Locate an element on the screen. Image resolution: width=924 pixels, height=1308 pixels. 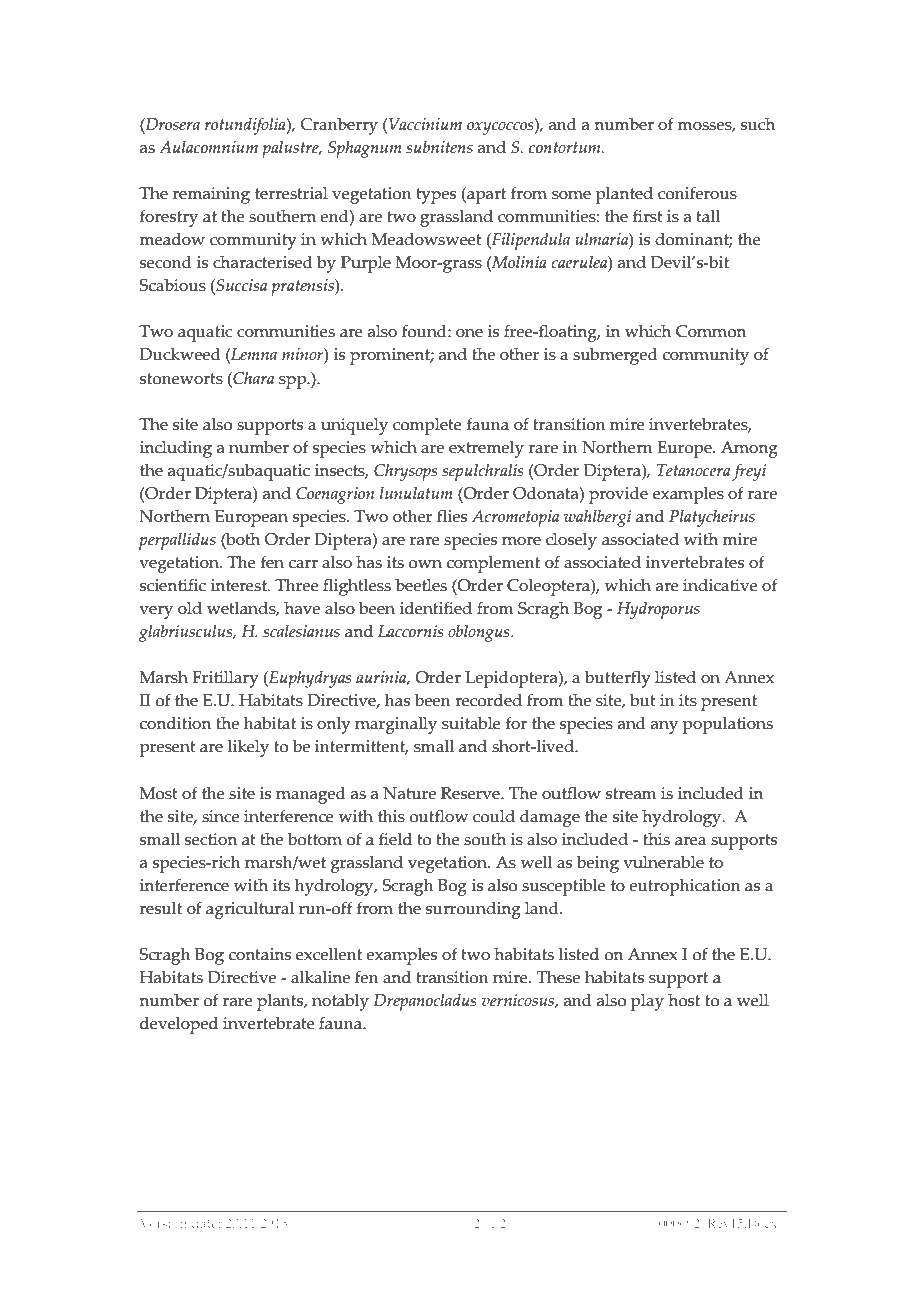
coniferous is located at coordinates (697, 193).
